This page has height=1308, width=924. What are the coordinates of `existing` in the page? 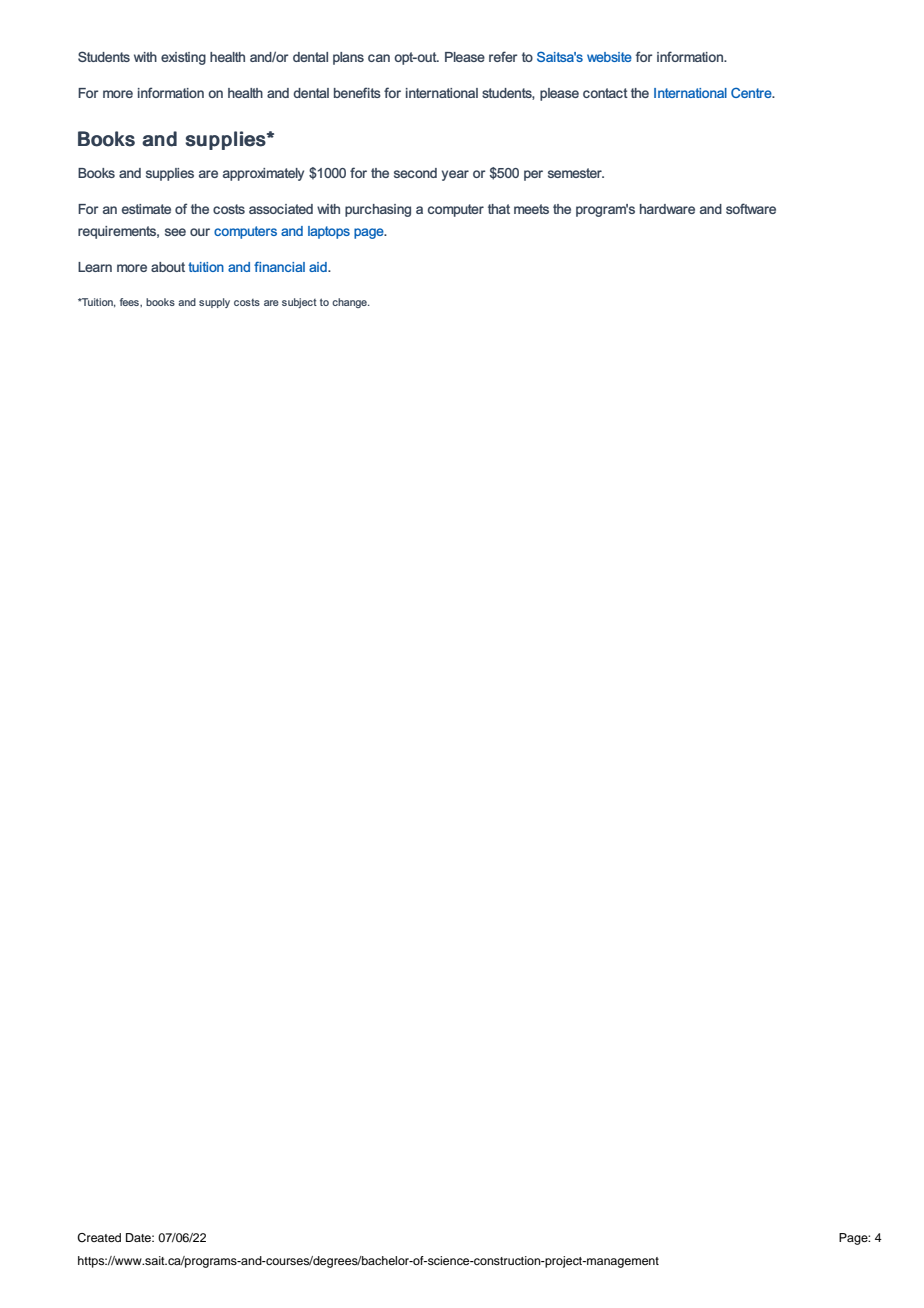 It's located at (183, 58).
